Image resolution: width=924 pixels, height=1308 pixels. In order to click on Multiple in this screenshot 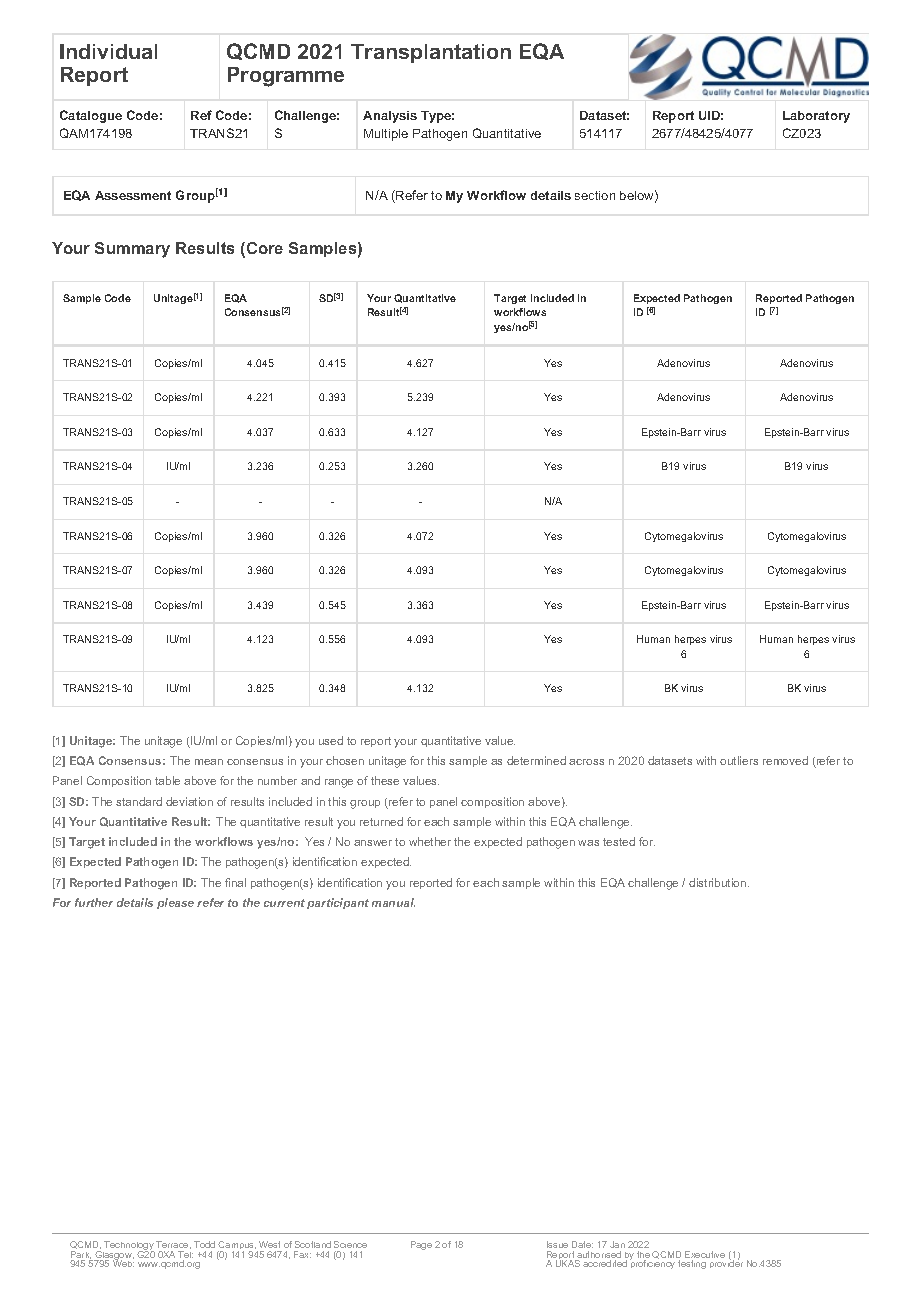, I will do `click(386, 135)`.
